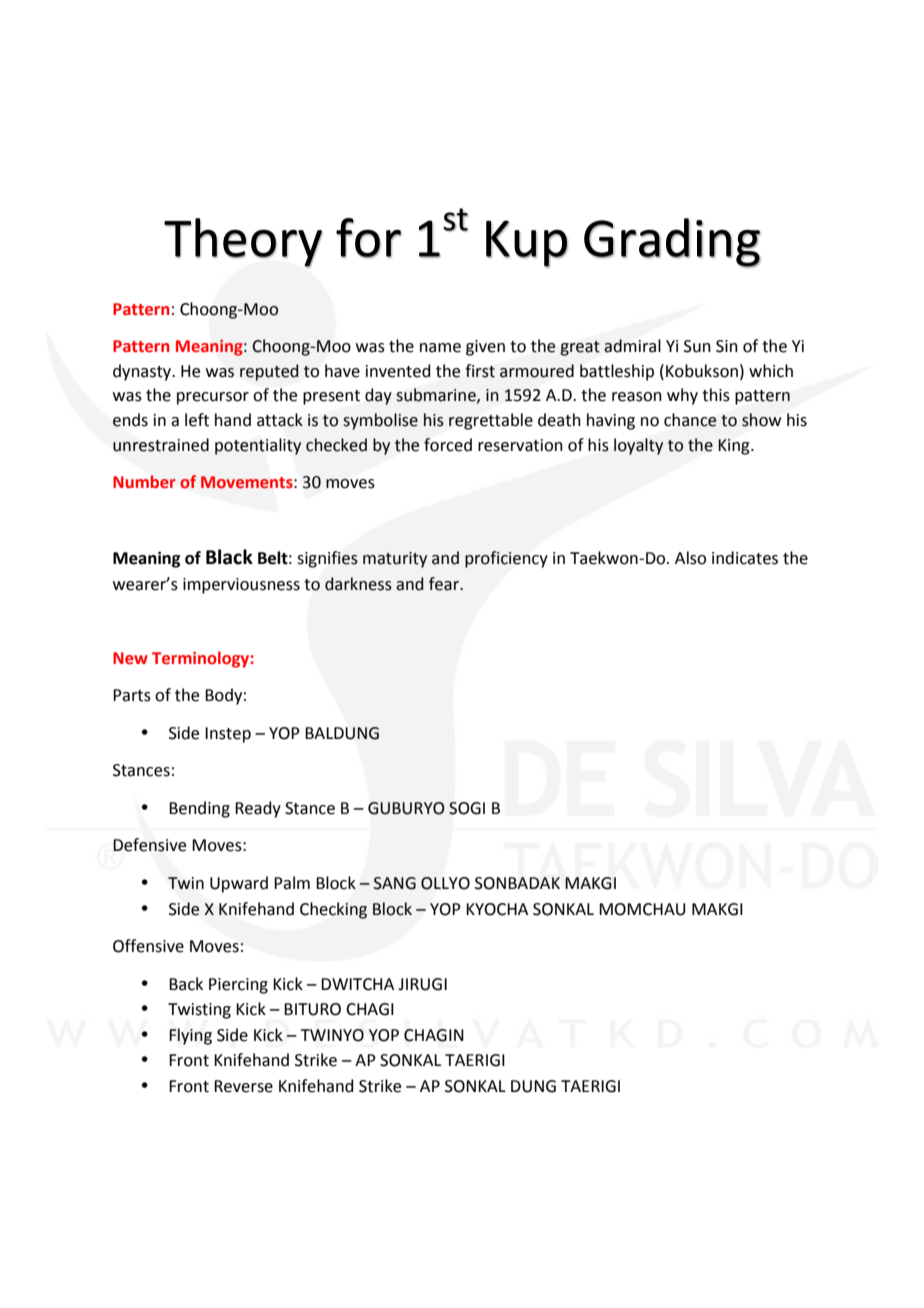 The width and height of the screenshot is (924, 1308). What do you see at coordinates (445, 584) in the screenshot?
I see `fear` at bounding box center [445, 584].
